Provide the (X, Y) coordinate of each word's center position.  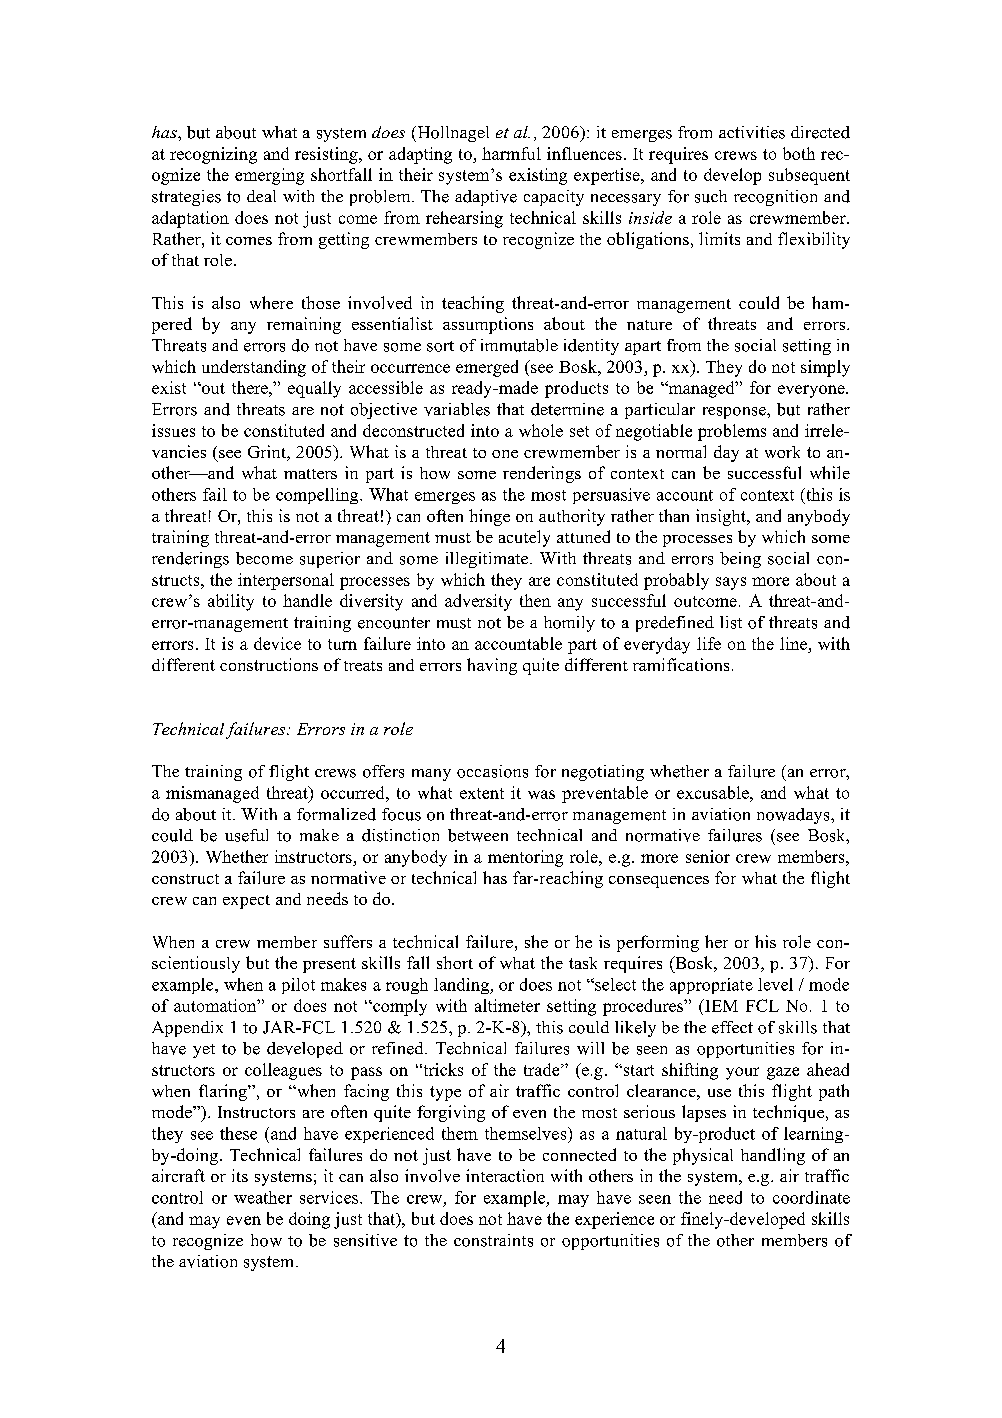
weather (263, 1197)
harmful (511, 153)
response (735, 413)
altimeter (507, 1005)
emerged (487, 368)
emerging (269, 176)
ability (231, 602)
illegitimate (488, 560)
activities (752, 132)
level (775, 984)
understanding (254, 368)
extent (482, 793)
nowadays (794, 816)
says (731, 583)
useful (246, 835)
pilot (298, 986)
